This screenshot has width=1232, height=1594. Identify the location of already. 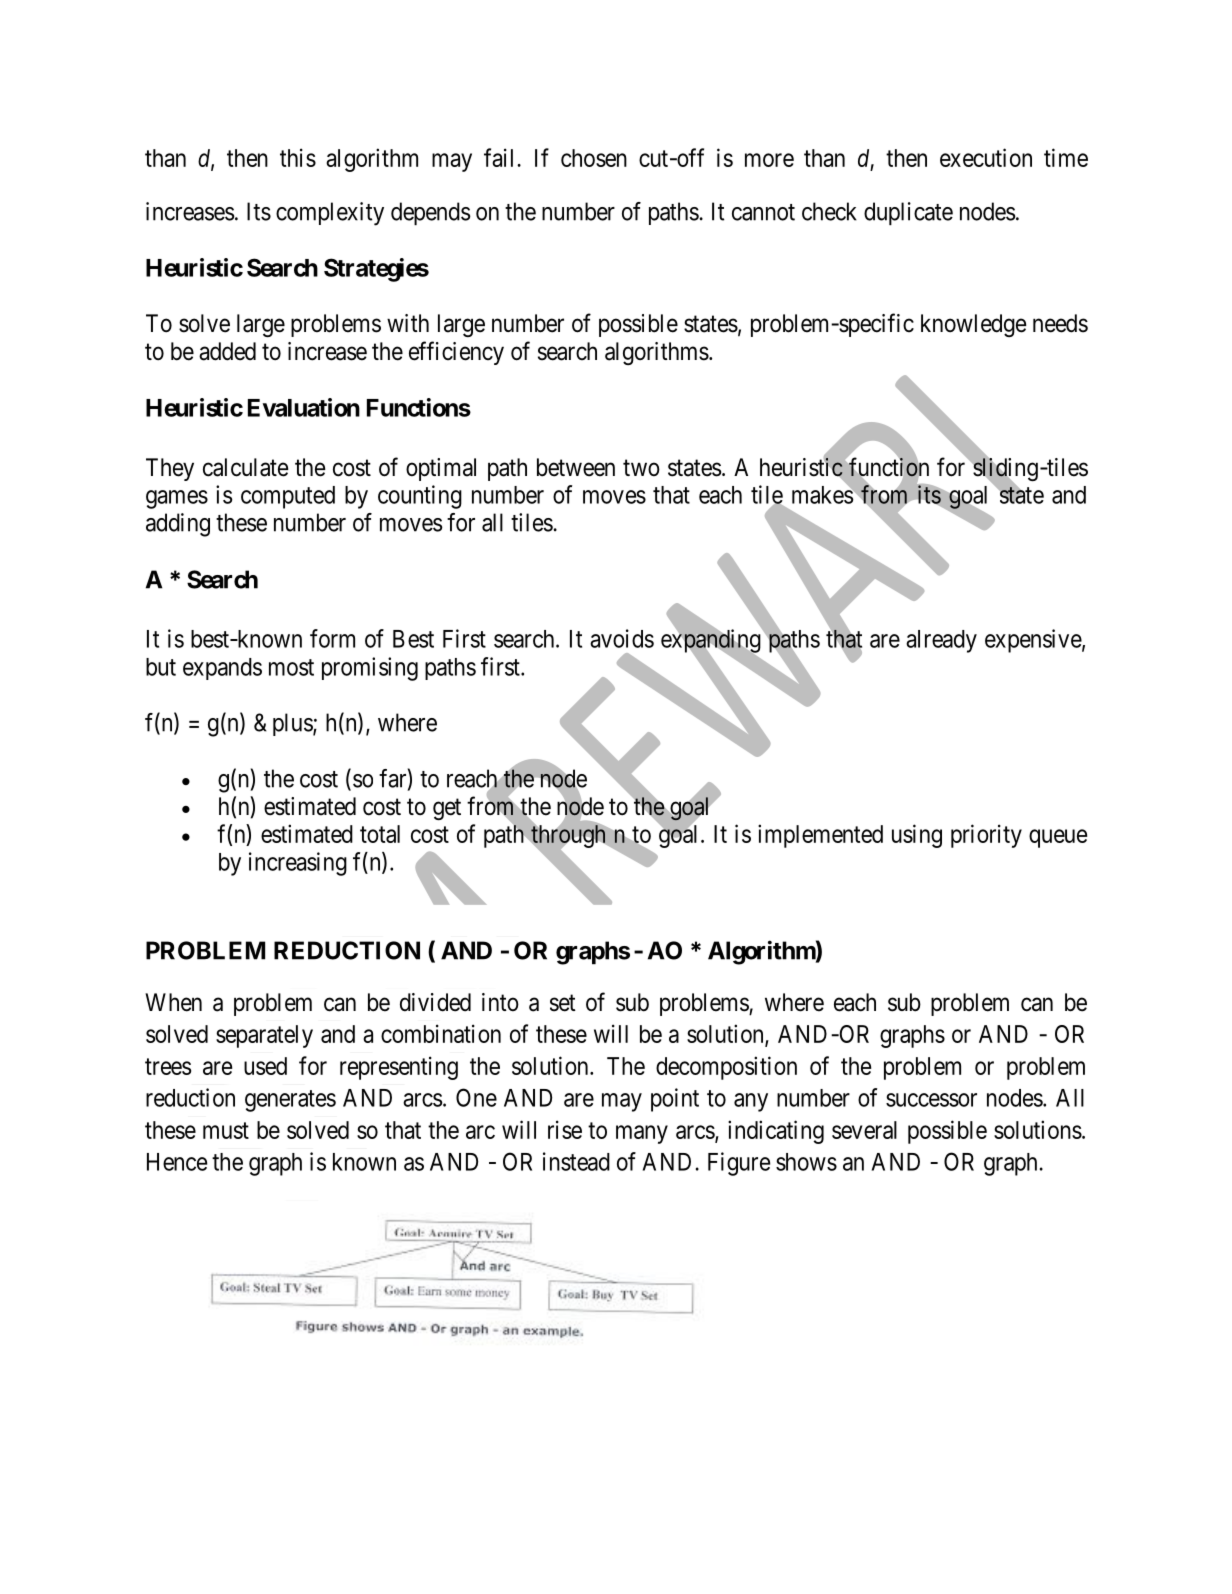
(941, 641).
